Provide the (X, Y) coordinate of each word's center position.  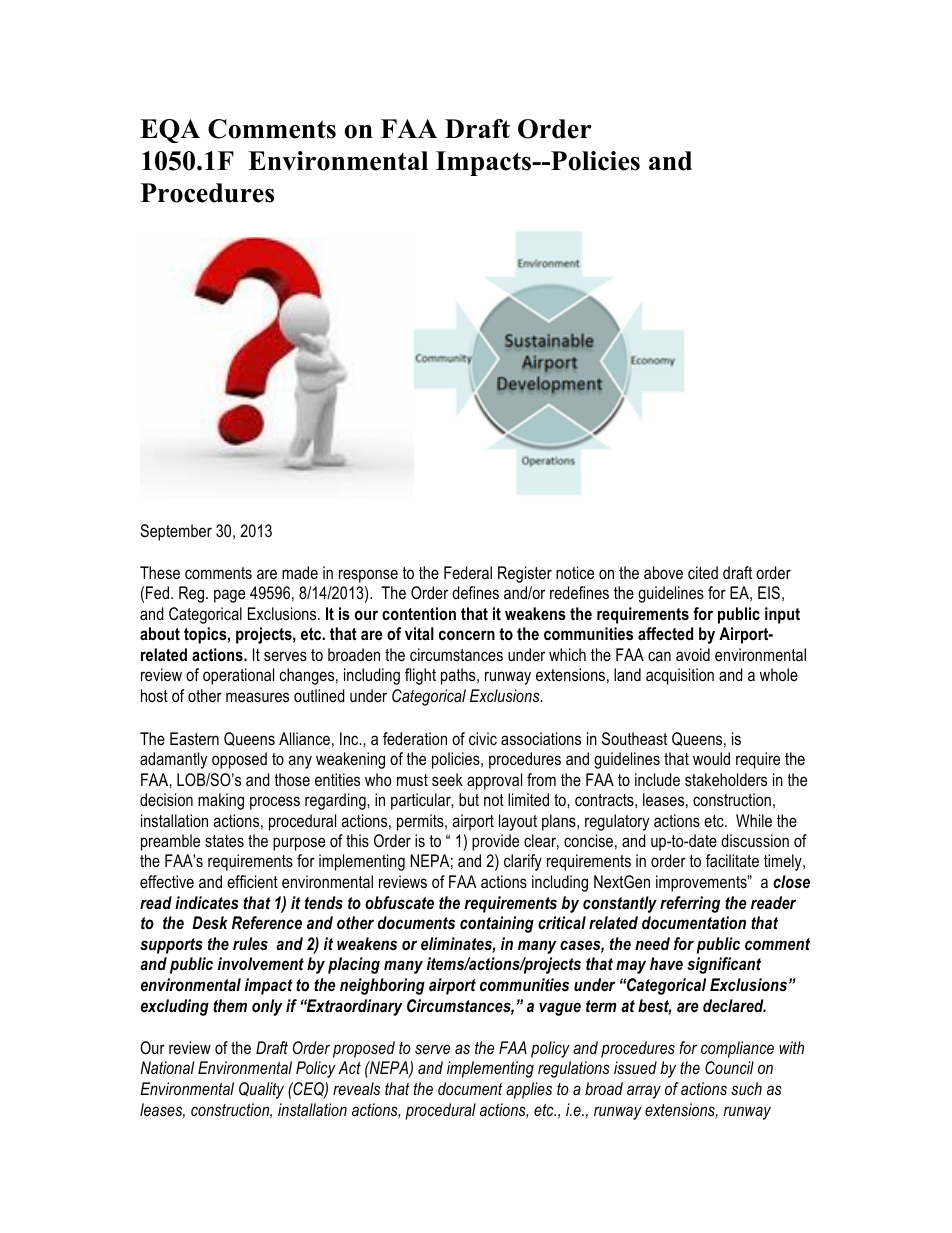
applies (529, 1090)
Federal (468, 572)
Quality (261, 1090)
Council (729, 1068)
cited (703, 572)
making (221, 801)
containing (497, 924)
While (754, 820)
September (176, 532)
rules (250, 943)
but (469, 799)
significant (724, 965)
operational (238, 676)
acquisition (680, 676)
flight (420, 676)
